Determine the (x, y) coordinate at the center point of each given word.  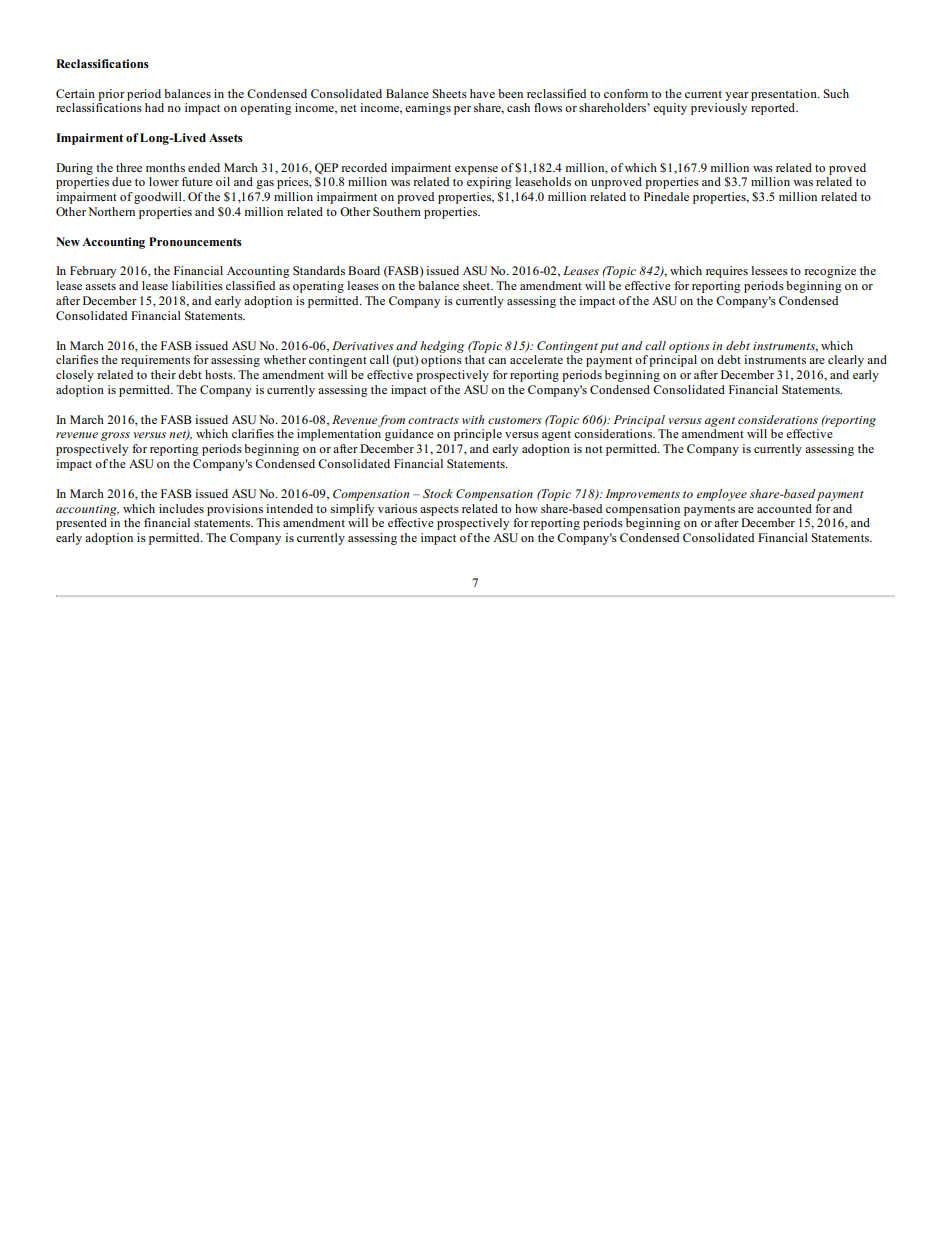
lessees (769, 270)
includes (181, 508)
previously (719, 109)
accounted (784, 508)
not (594, 449)
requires (727, 272)
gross (115, 436)
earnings (428, 109)
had (154, 107)
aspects (439, 510)
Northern (111, 211)
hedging (442, 347)
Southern (397, 211)
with (473, 419)
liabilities (197, 285)
